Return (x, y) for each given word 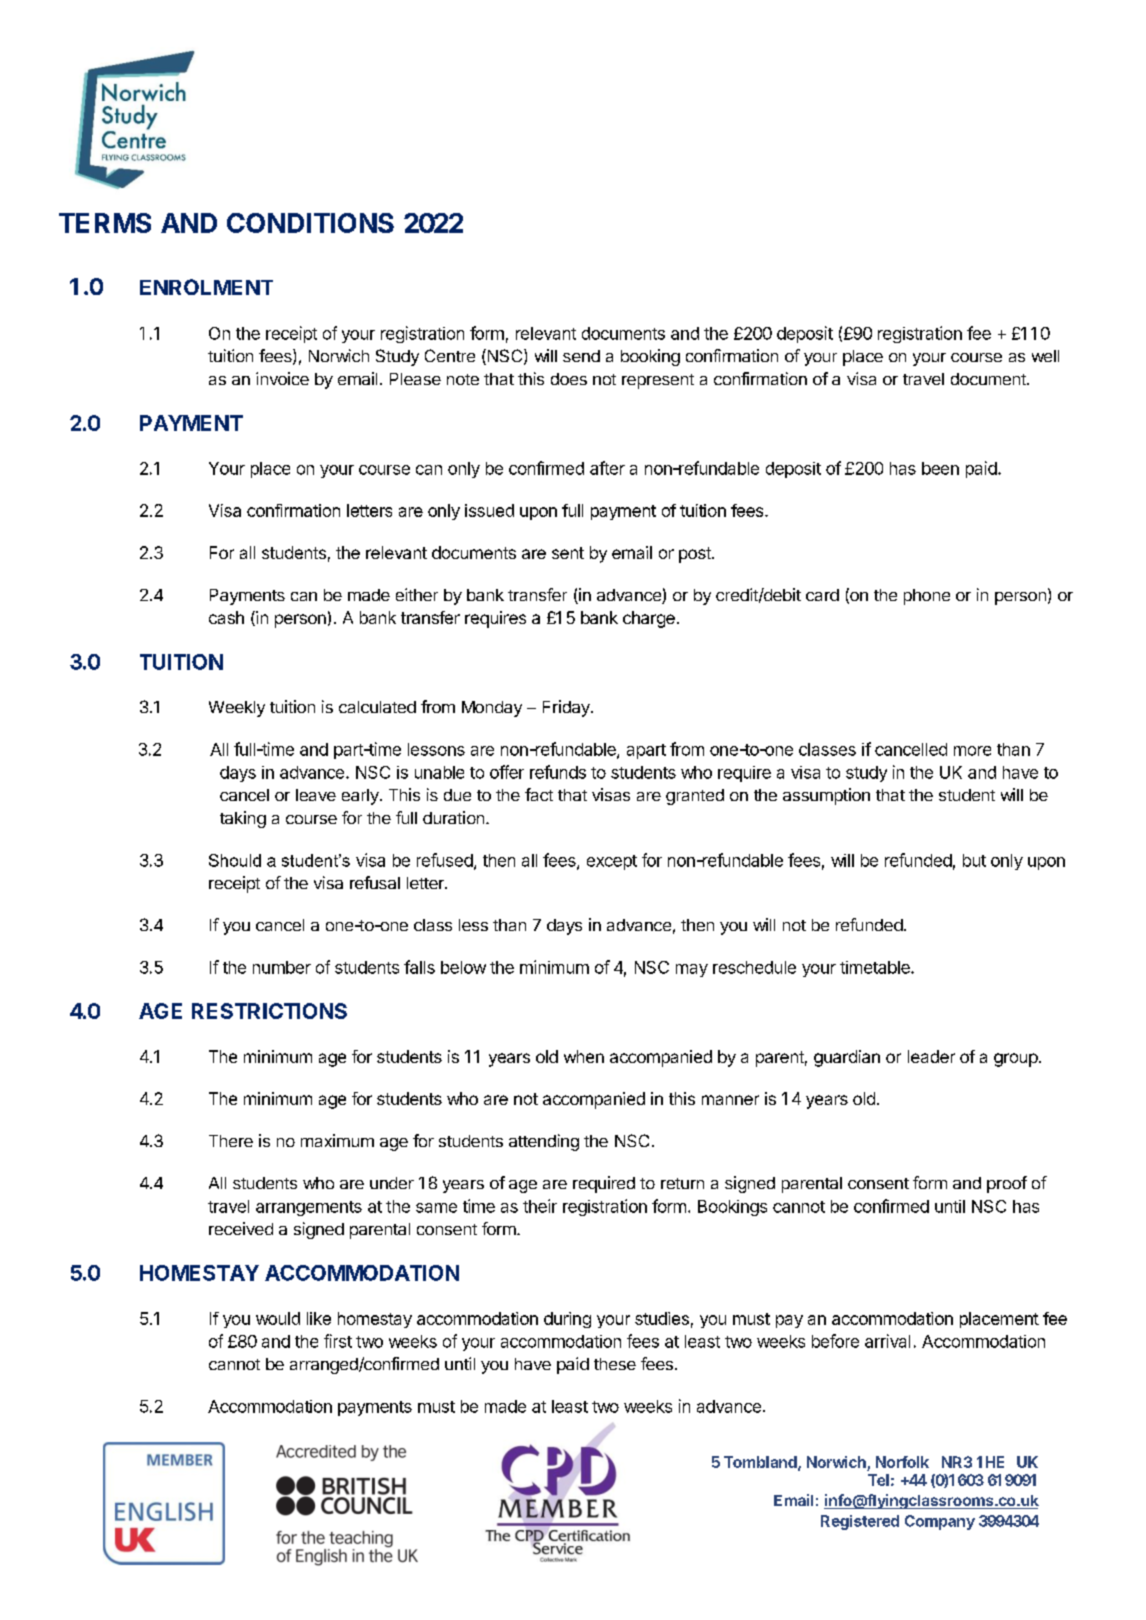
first (338, 1341)
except (612, 862)
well (1045, 356)
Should (235, 860)
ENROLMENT (206, 287)
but (974, 860)
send (581, 356)
